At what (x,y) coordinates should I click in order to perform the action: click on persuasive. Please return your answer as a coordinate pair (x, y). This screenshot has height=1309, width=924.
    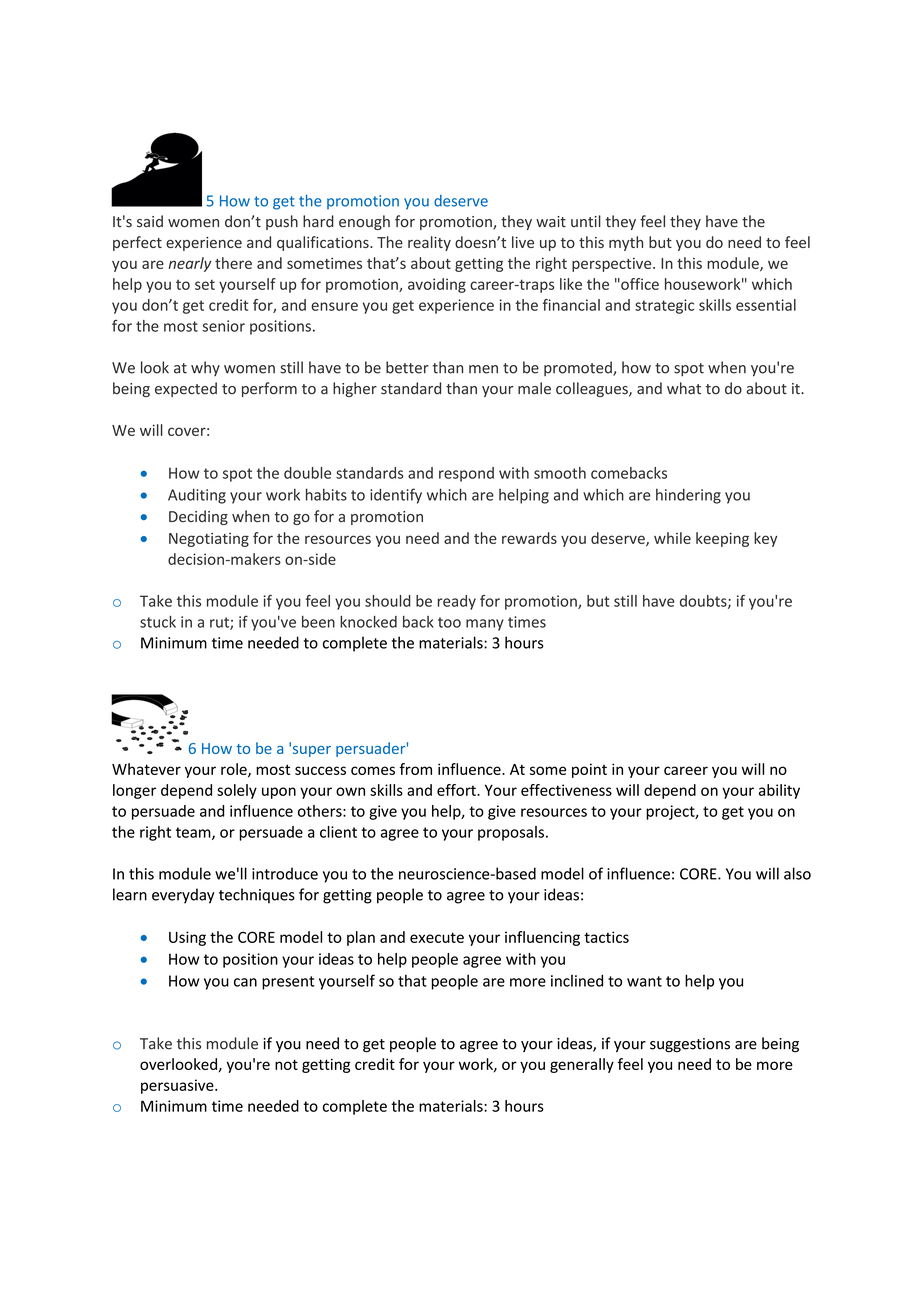
    Looking at the image, I should click on (178, 1086).
